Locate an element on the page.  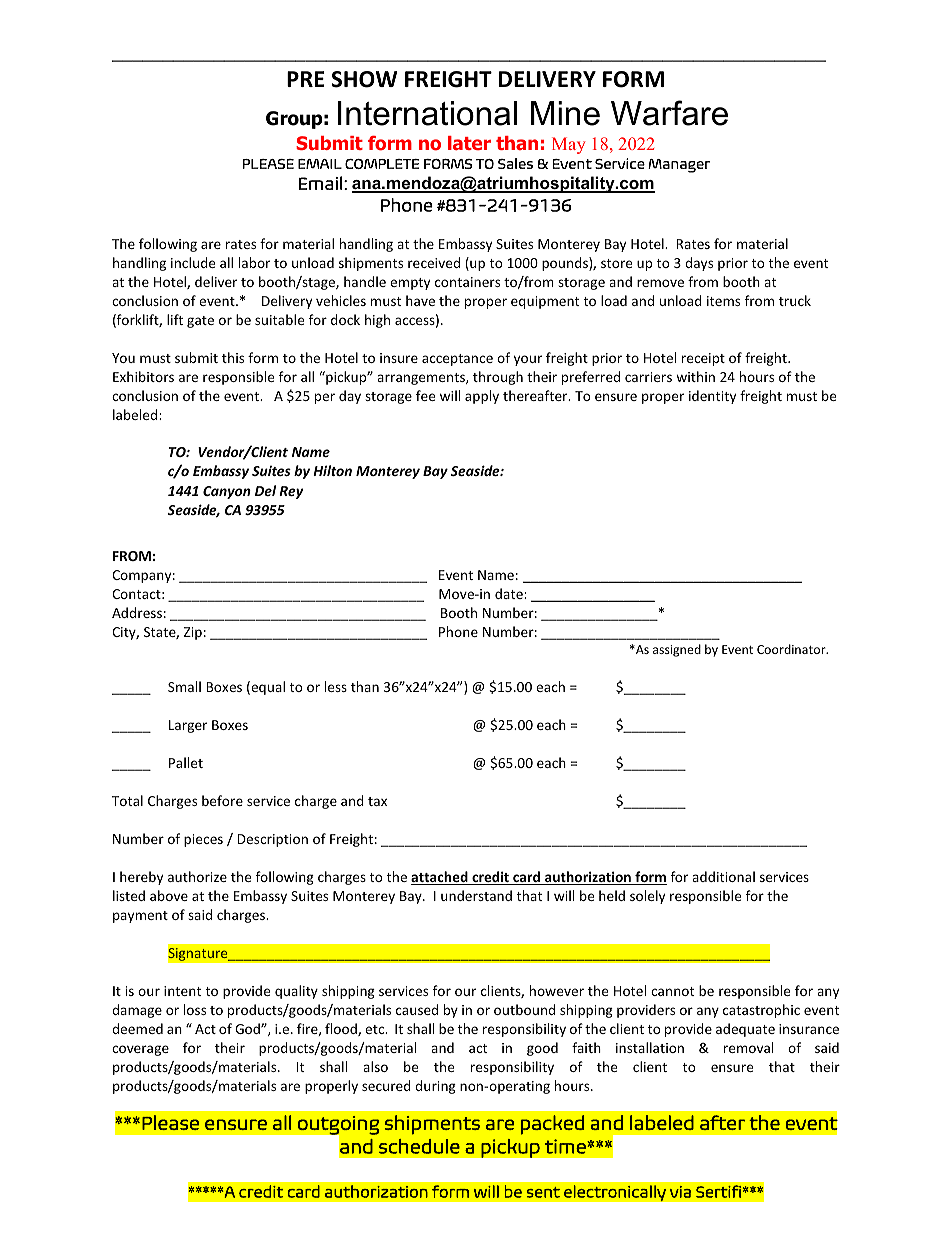
understand is located at coordinates (476, 895).
